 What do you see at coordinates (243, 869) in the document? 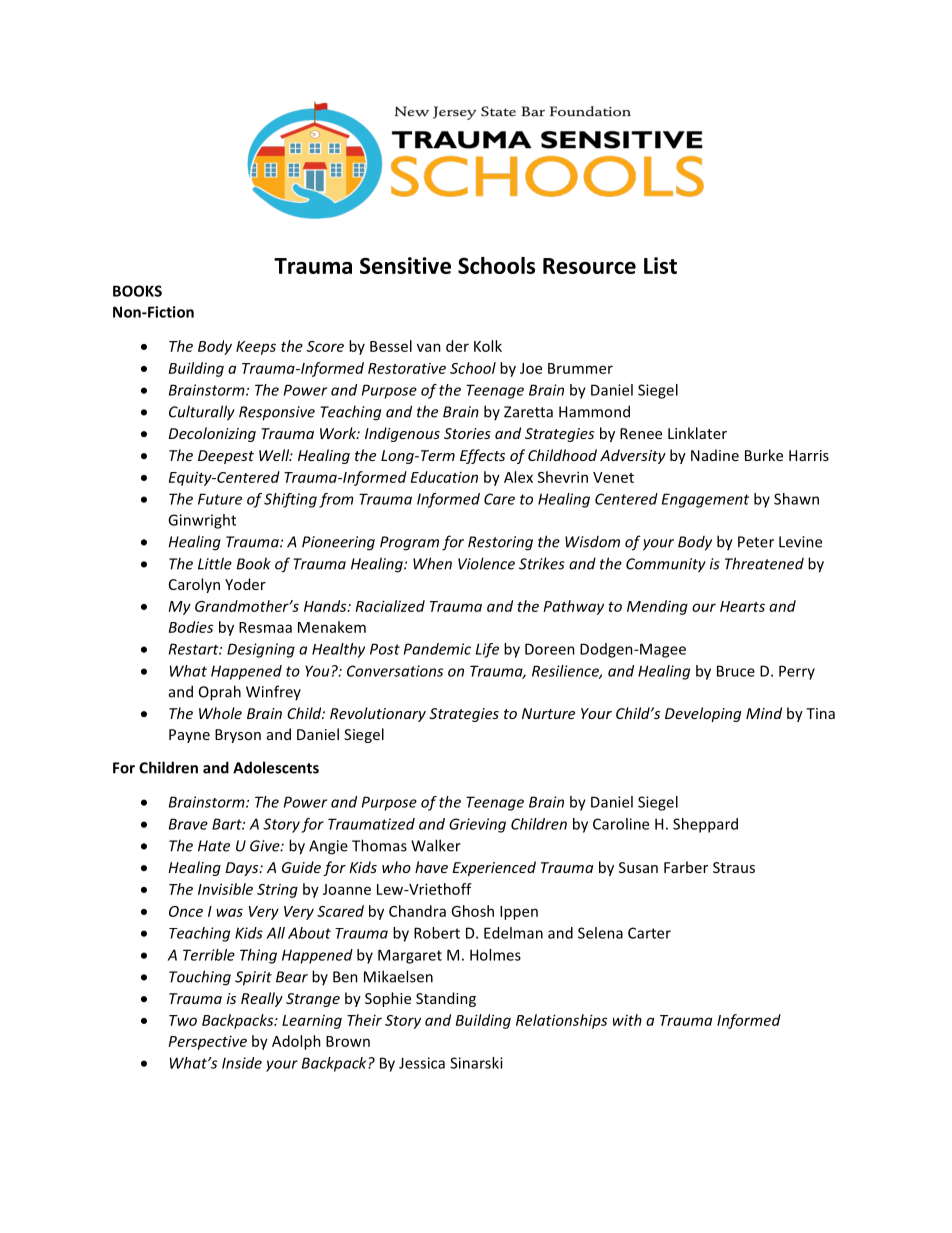
I see `Days` at bounding box center [243, 869].
